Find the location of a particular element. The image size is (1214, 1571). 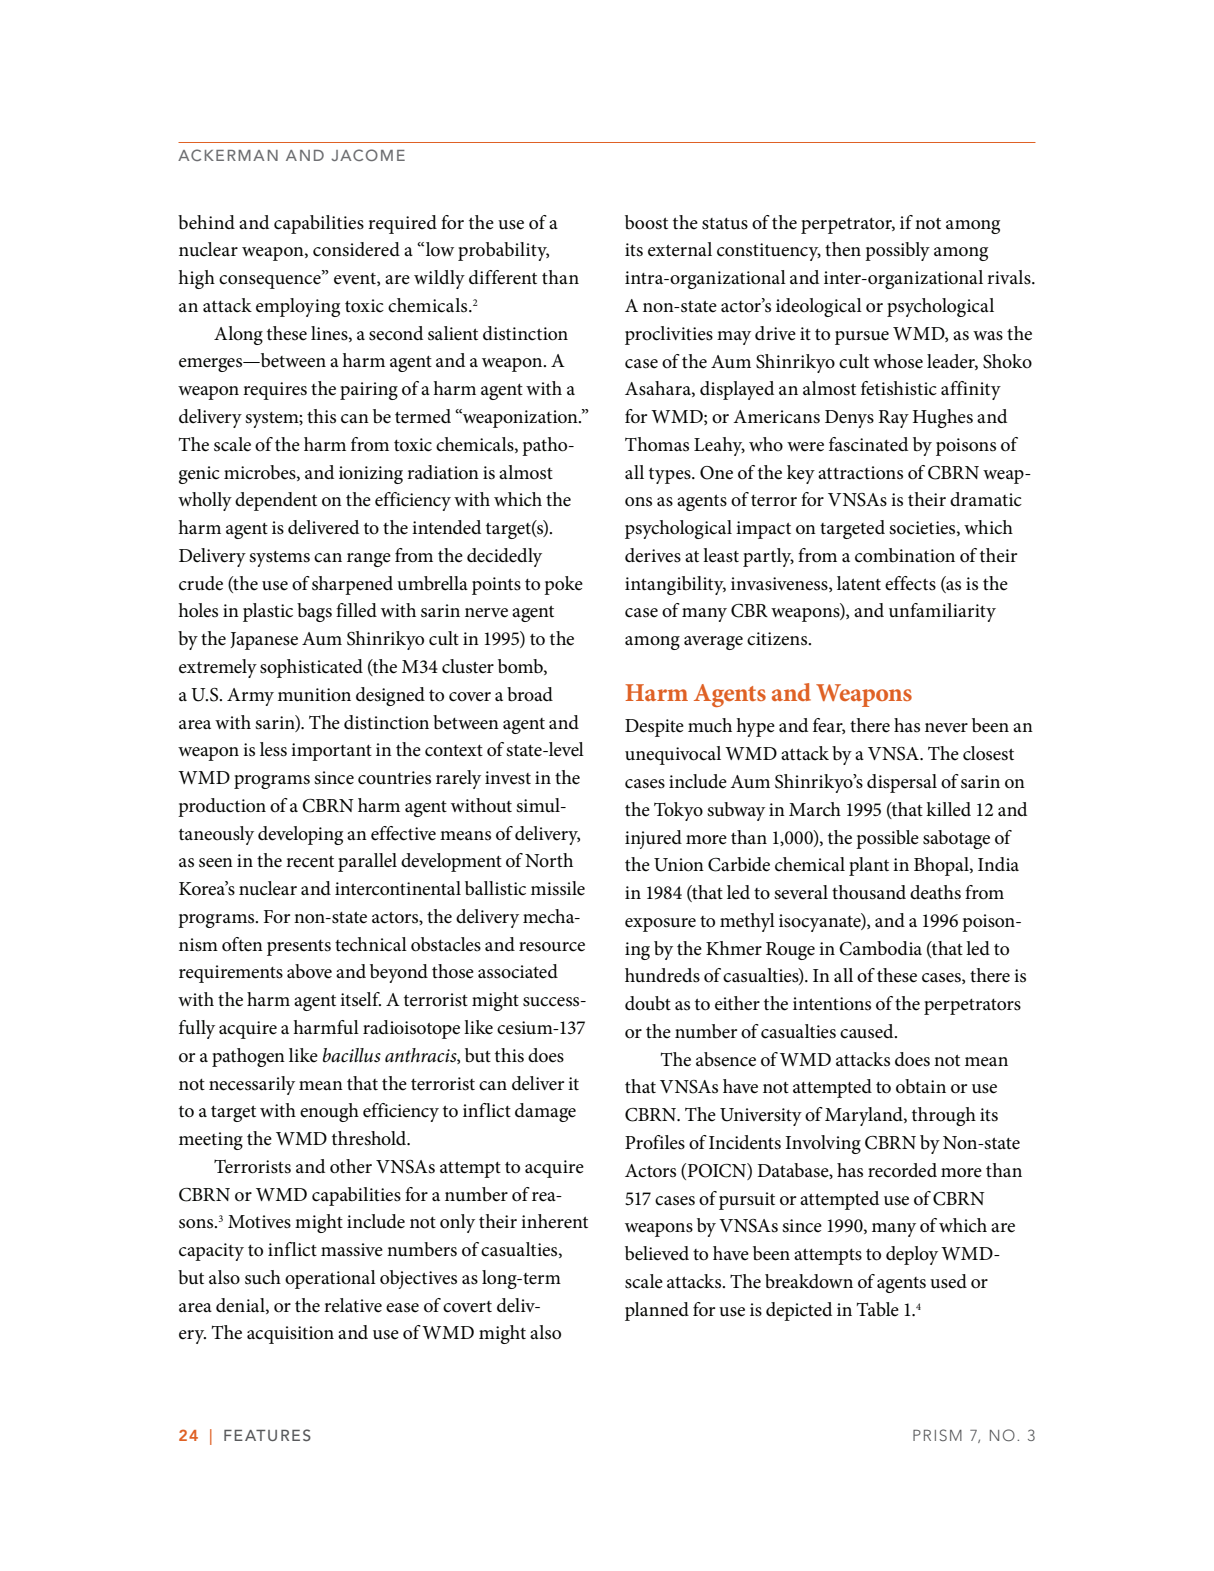

boost is located at coordinates (646, 222).
